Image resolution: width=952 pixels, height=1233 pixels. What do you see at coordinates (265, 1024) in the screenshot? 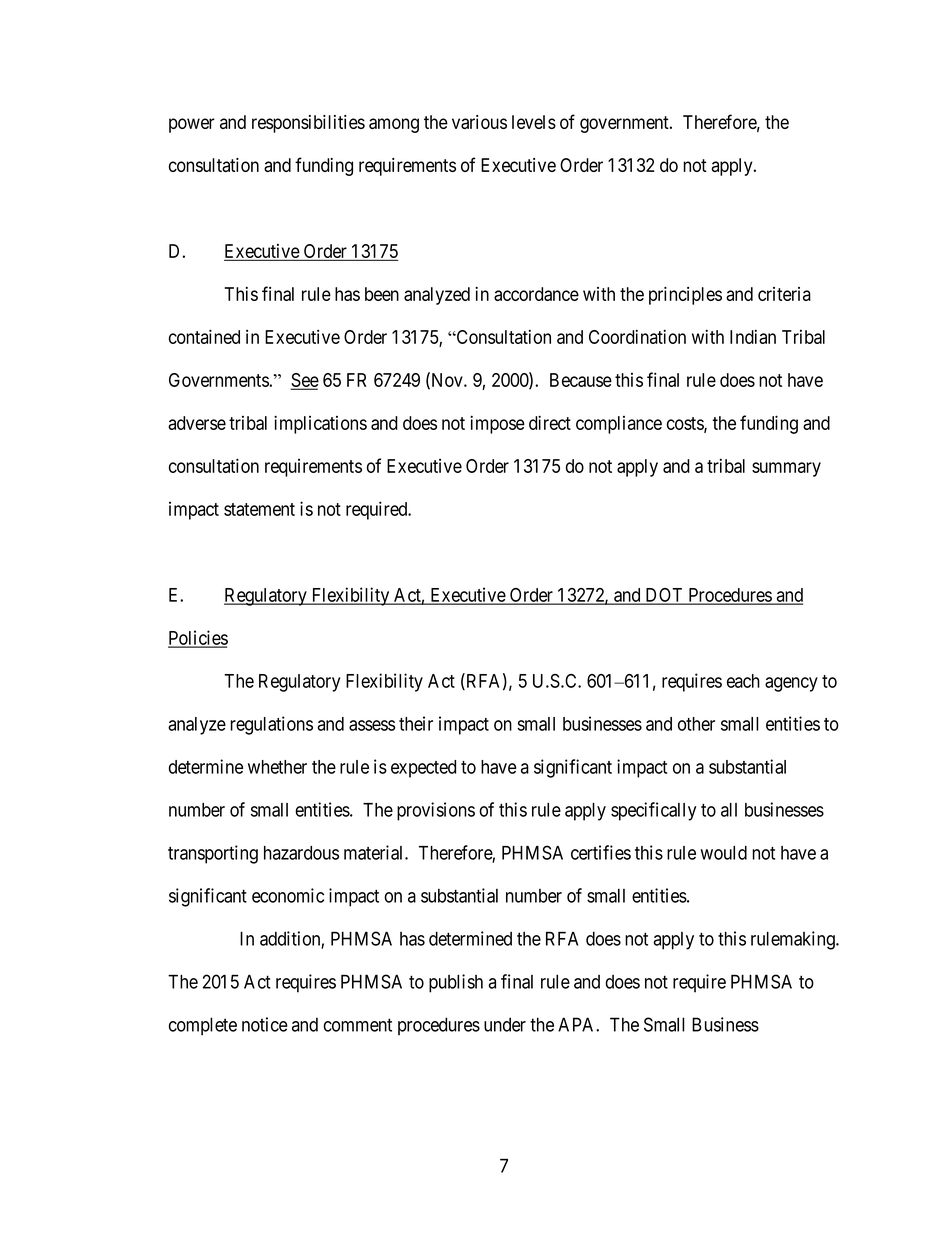
I see `notice` at bounding box center [265, 1024].
